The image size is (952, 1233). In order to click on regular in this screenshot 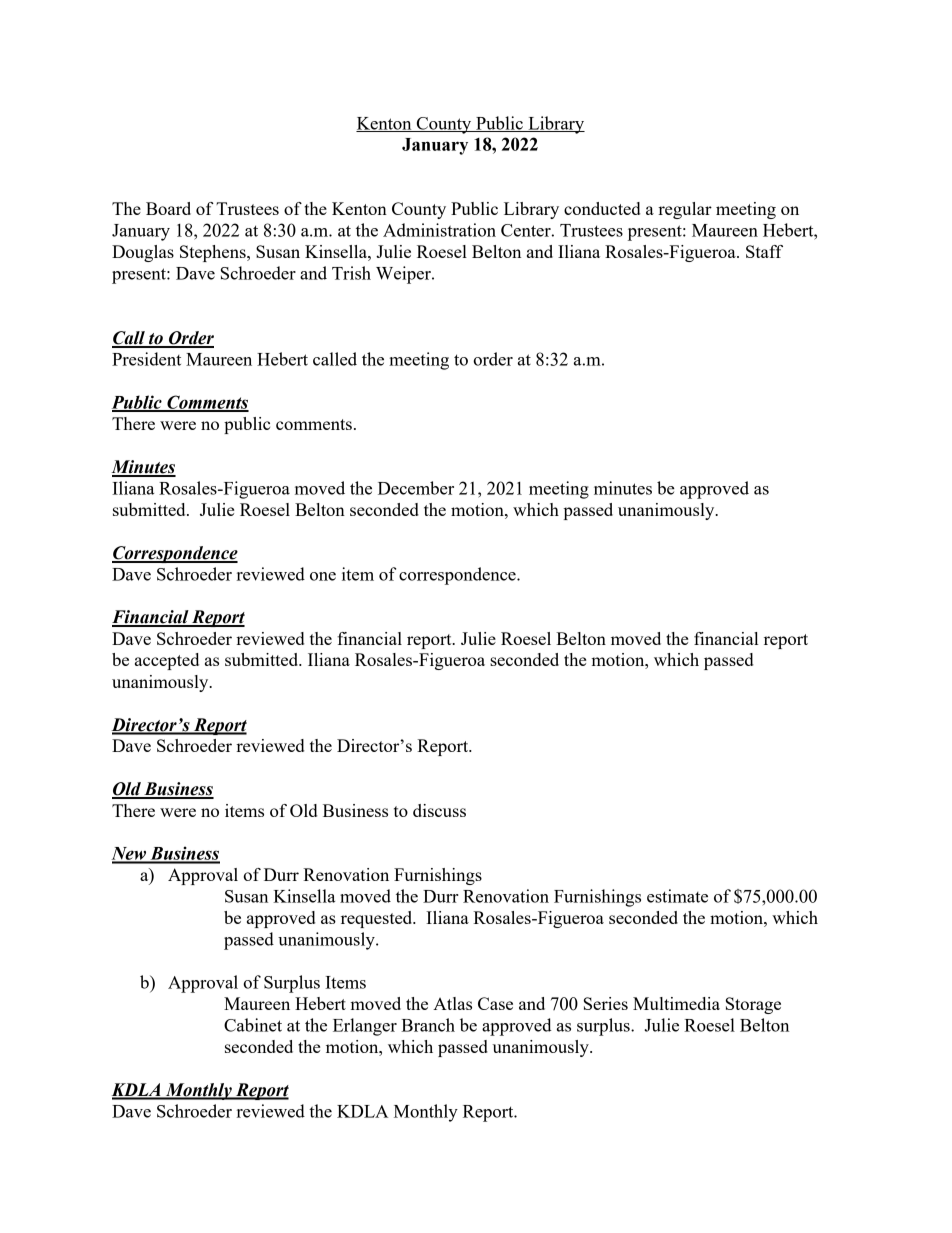, I will do `click(685, 210)`.
